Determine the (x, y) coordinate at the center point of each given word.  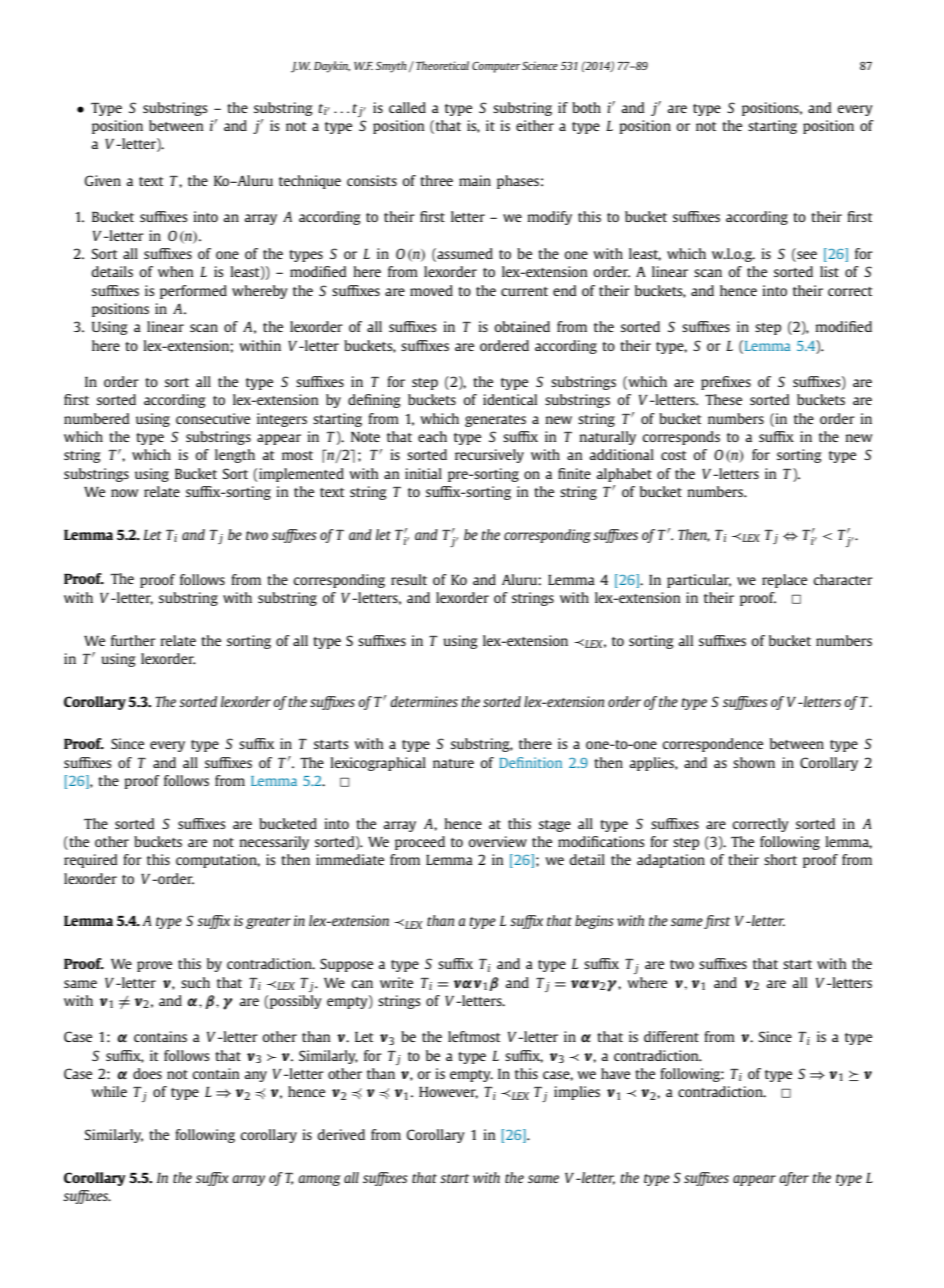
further (133, 640)
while (109, 1091)
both (586, 107)
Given (103, 180)
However (448, 1093)
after (794, 1179)
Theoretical (442, 65)
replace (784, 581)
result (409, 579)
